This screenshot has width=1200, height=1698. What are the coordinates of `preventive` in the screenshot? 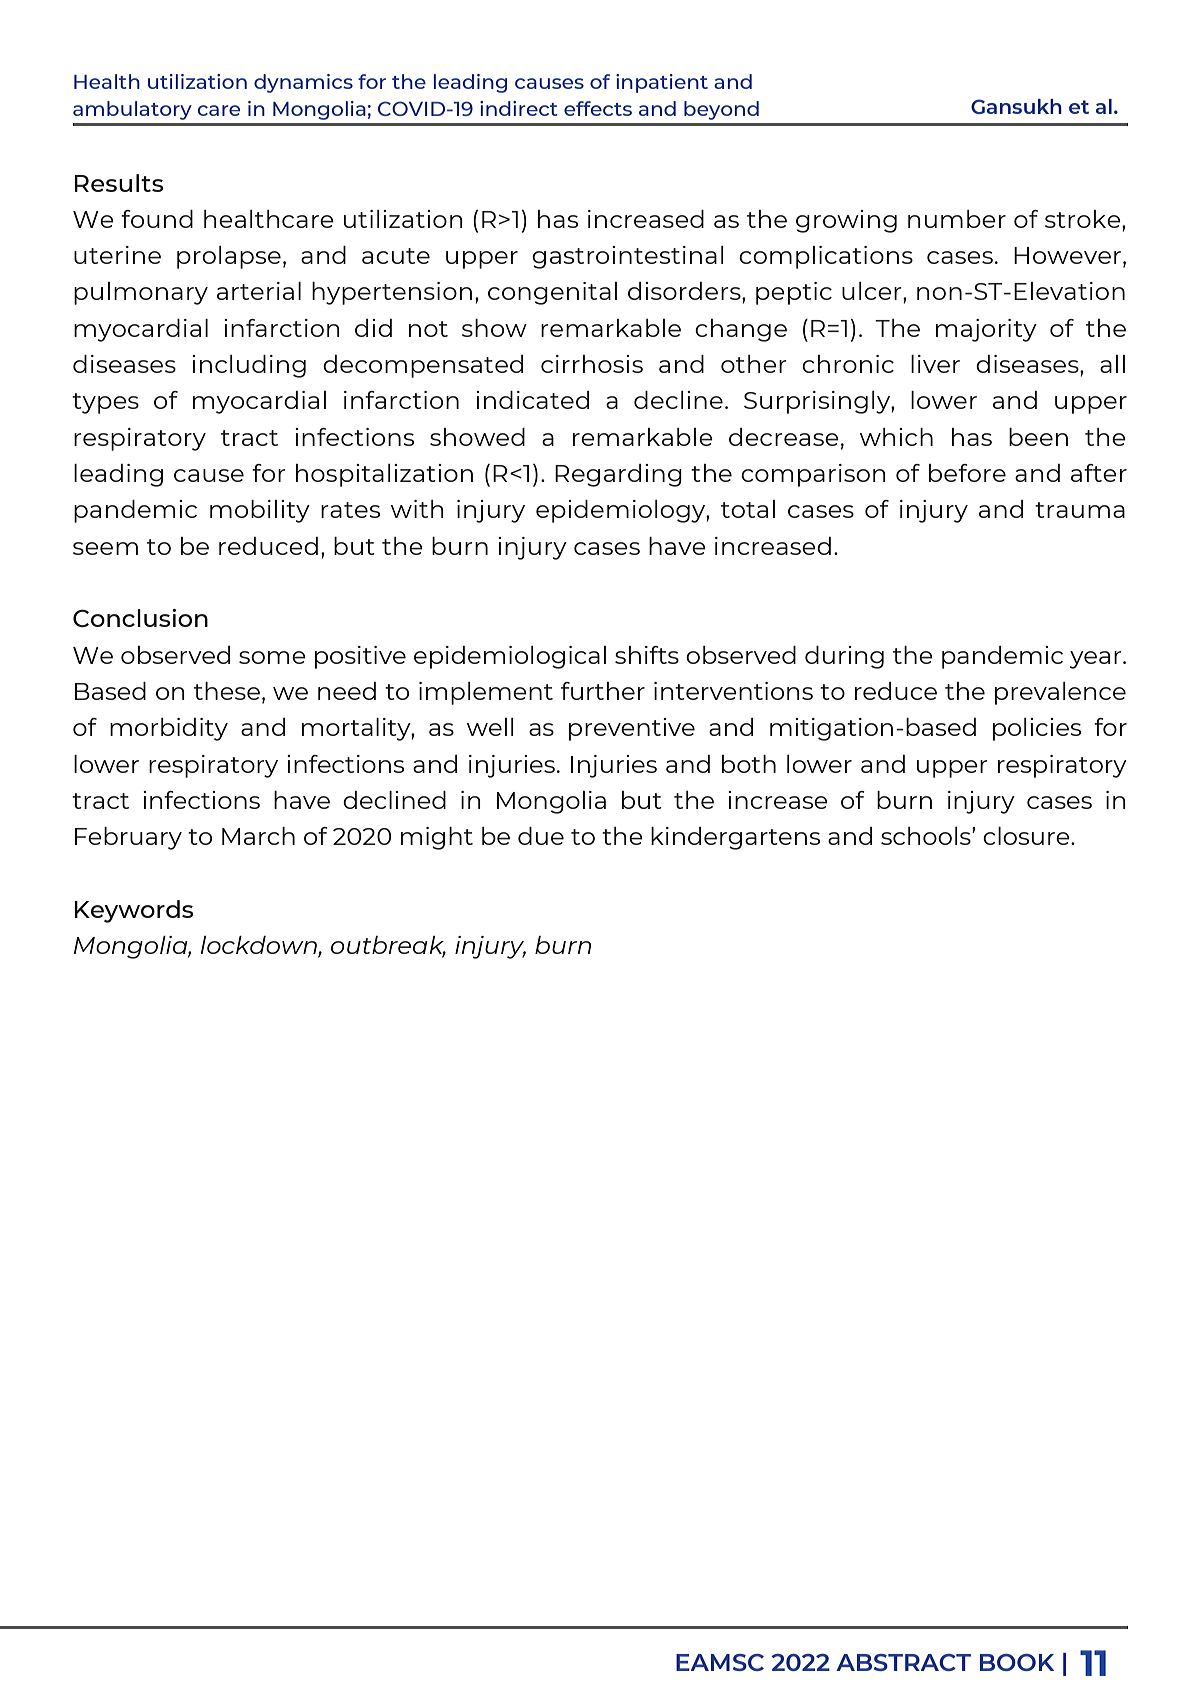 It's located at (632, 729).
